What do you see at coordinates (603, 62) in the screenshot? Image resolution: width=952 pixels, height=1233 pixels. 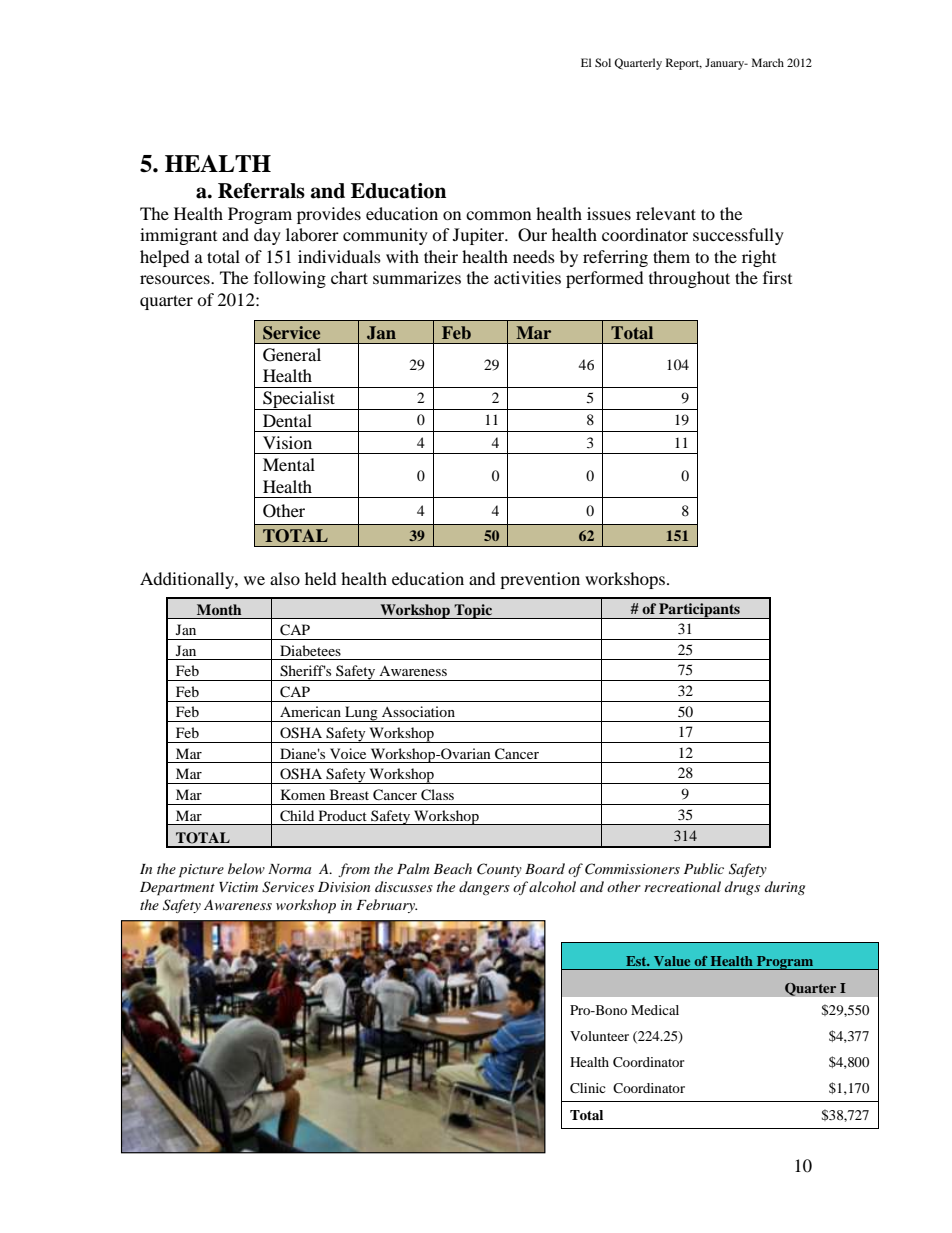 I see `Sol` at bounding box center [603, 62].
